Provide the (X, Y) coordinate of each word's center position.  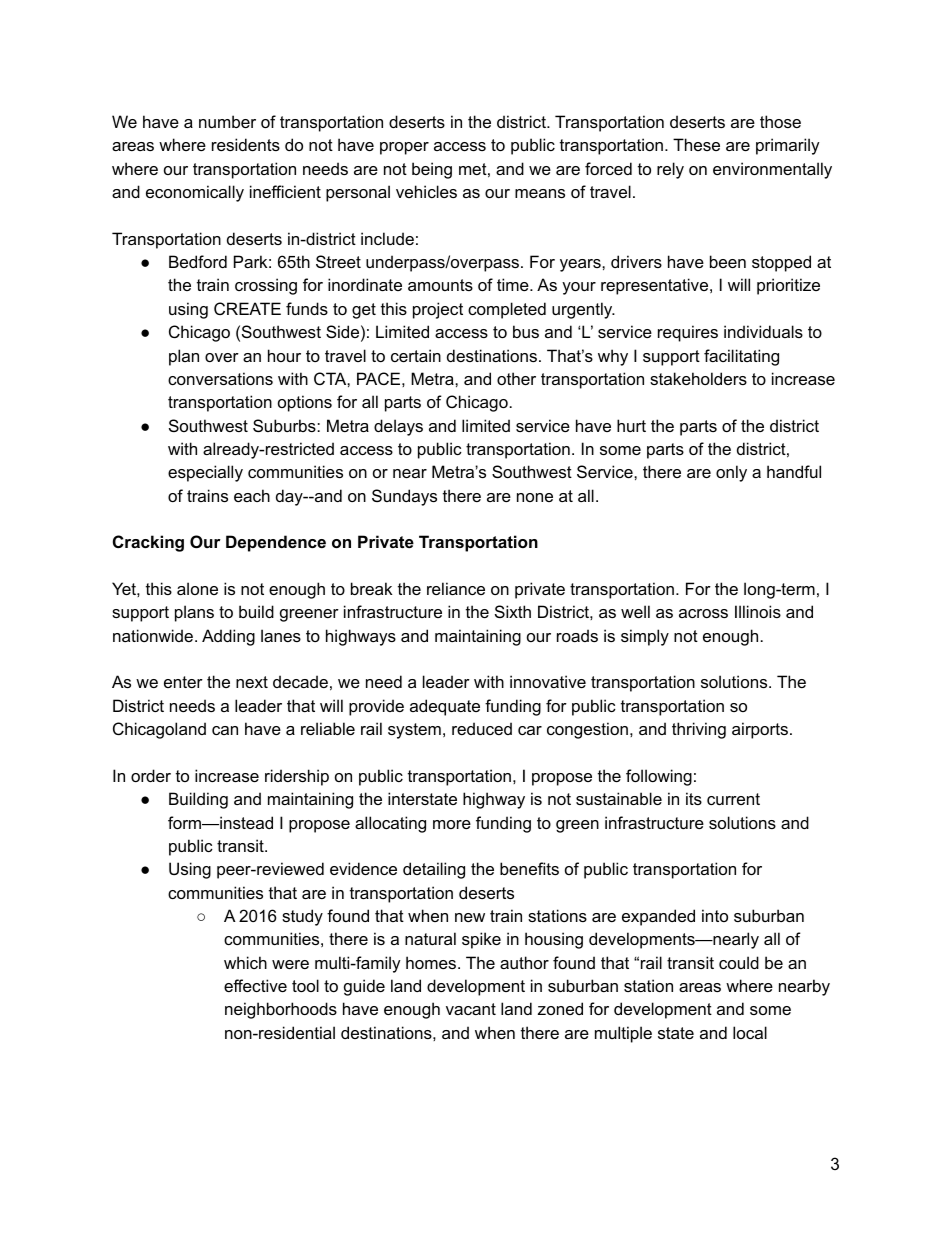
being (432, 170)
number (227, 121)
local (750, 1032)
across (703, 613)
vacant (471, 1009)
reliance (456, 588)
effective (255, 985)
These (696, 144)
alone (197, 588)
